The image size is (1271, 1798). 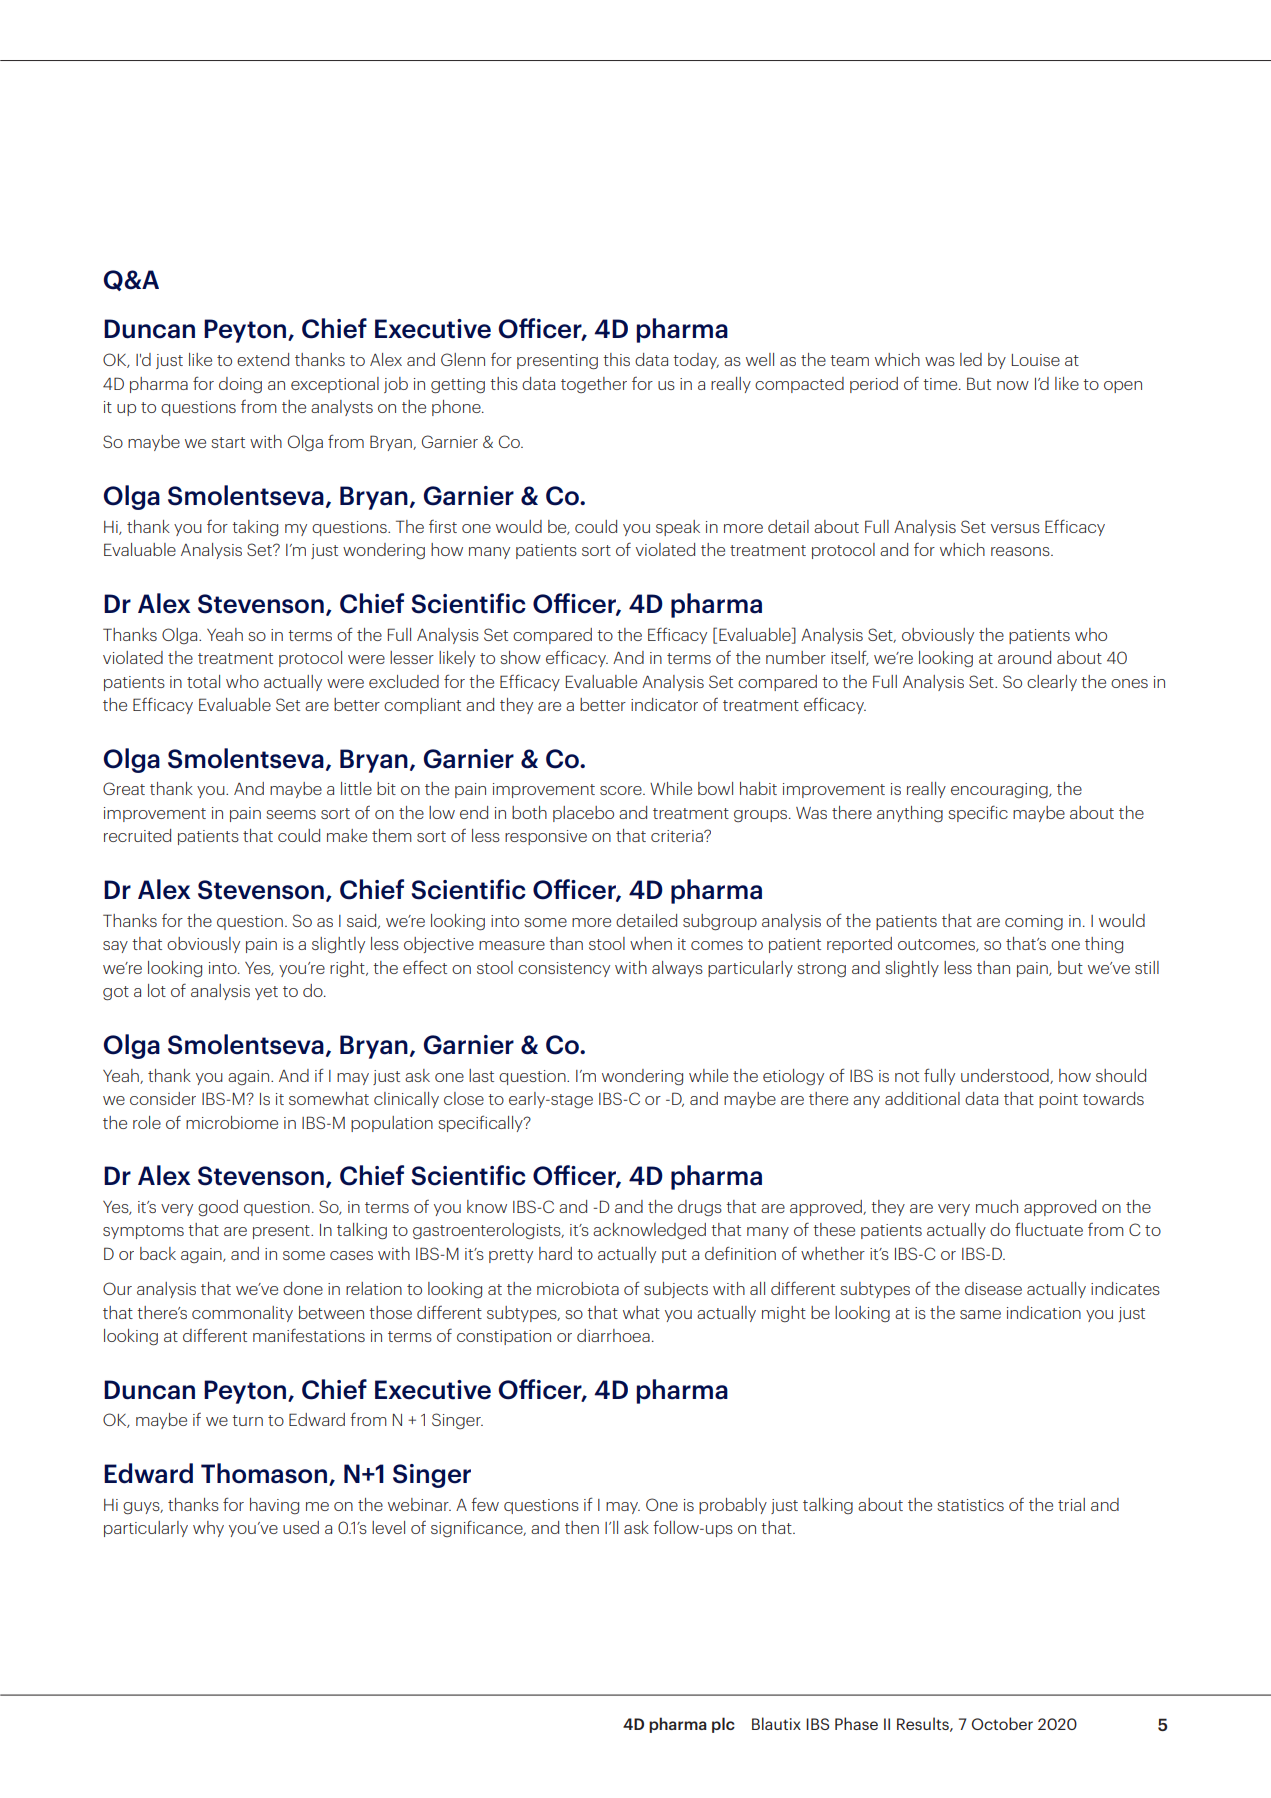 What do you see at coordinates (1049, 1229) in the screenshot?
I see `fluctuate` at bounding box center [1049, 1229].
